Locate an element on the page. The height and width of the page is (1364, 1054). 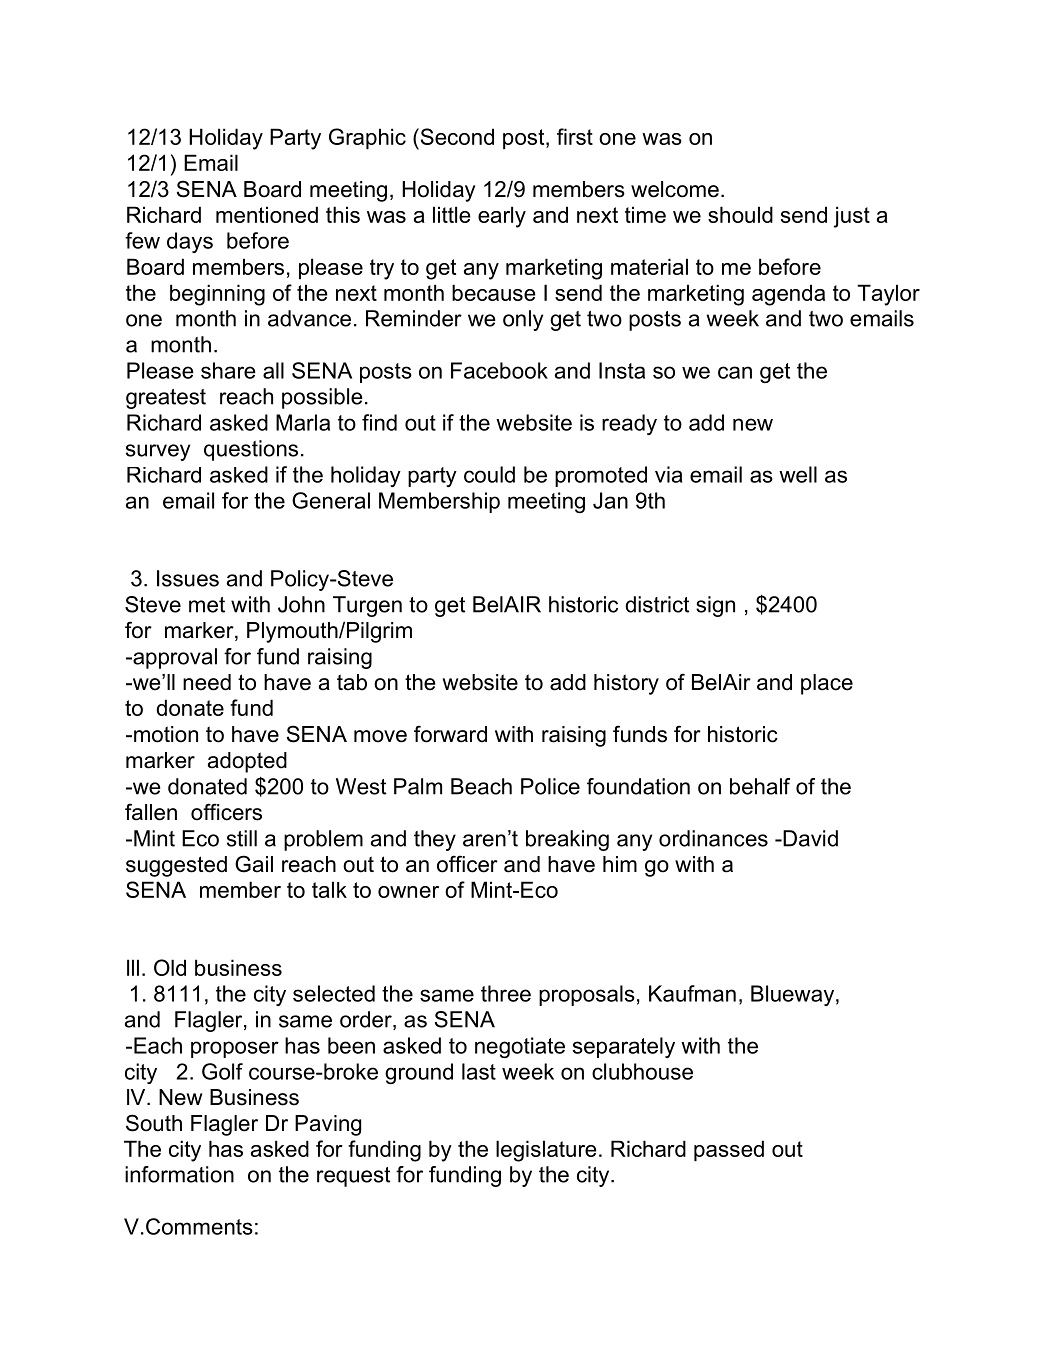
history is located at coordinates (626, 684).
